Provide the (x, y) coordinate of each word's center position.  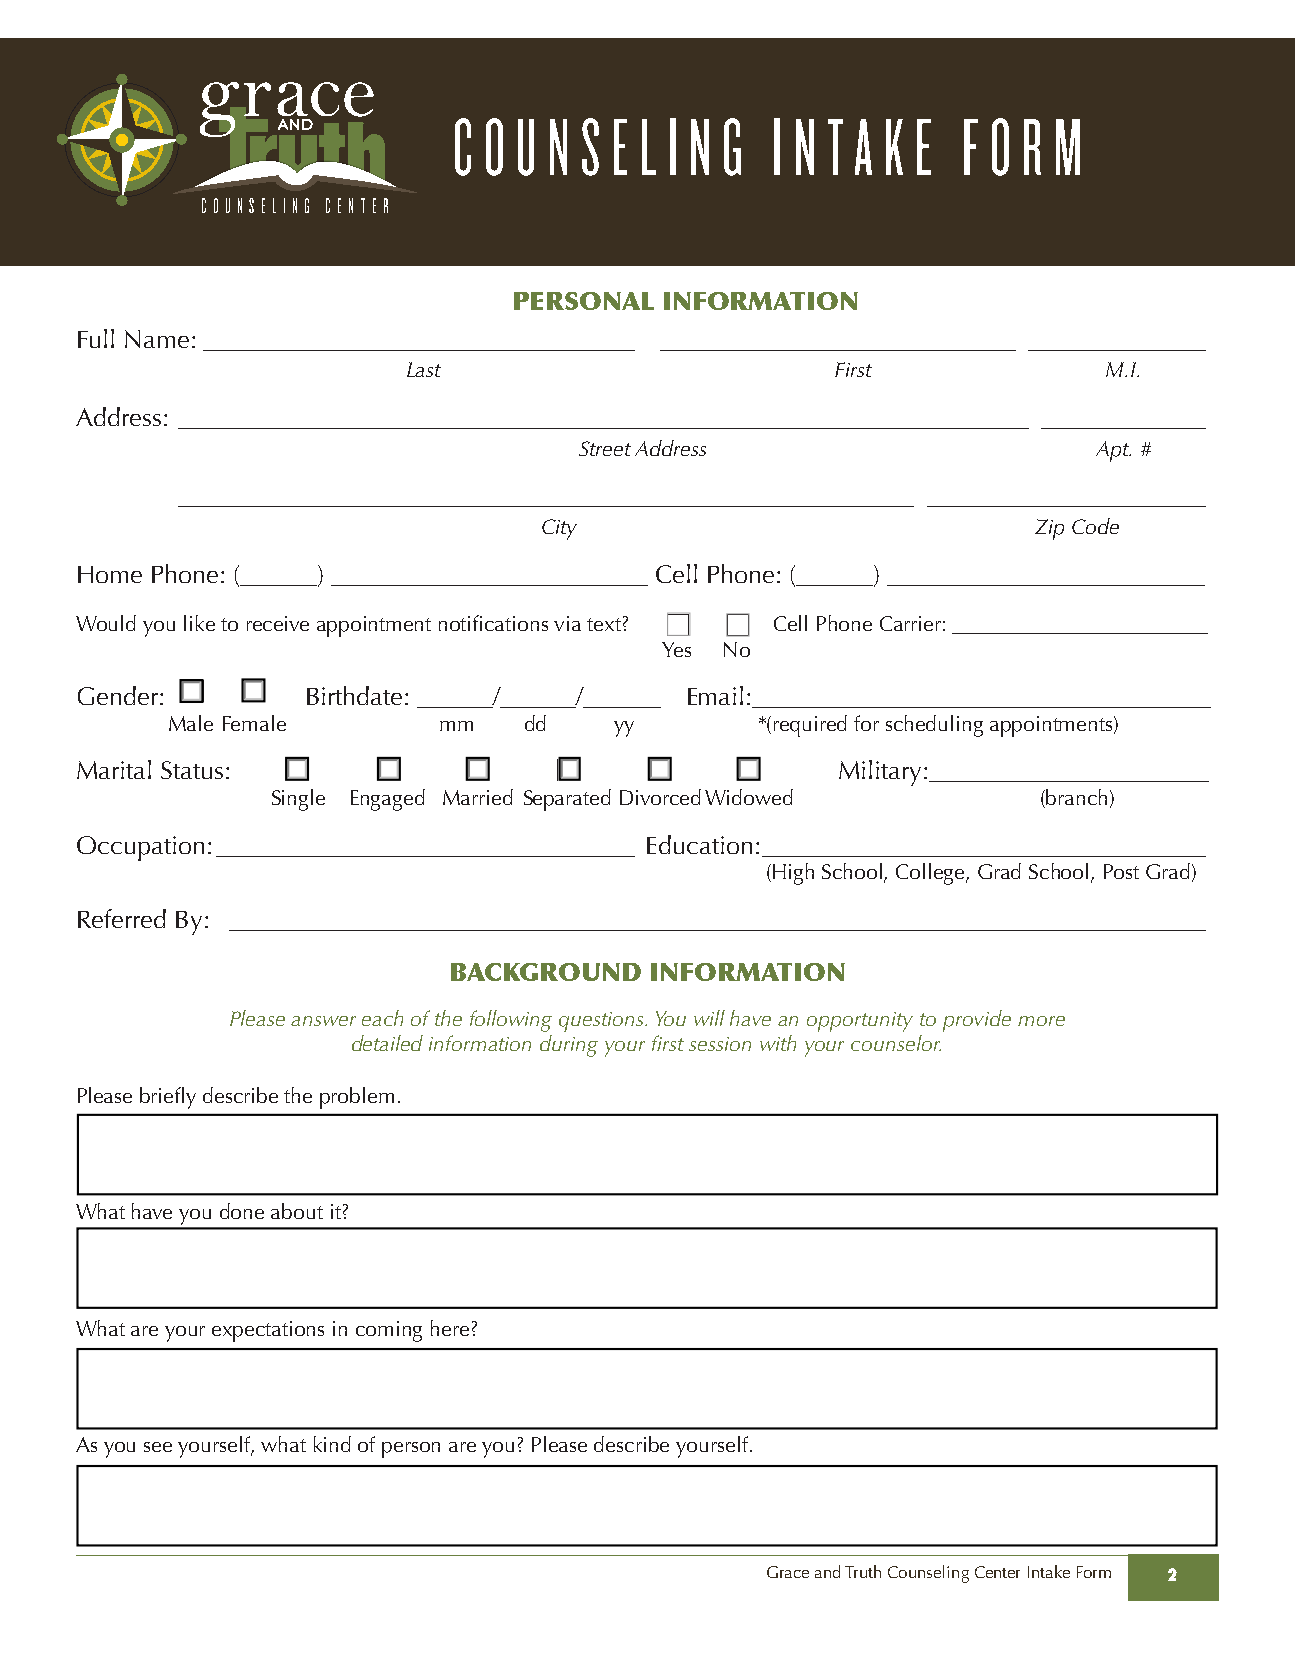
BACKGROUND (546, 972)
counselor (896, 1043)
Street (605, 448)
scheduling (934, 726)
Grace (788, 1572)
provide (977, 1021)
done (242, 1211)
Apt (1113, 451)
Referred (122, 918)
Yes (676, 649)
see (158, 1447)
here (450, 1328)
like (199, 623)
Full (96, 338)
